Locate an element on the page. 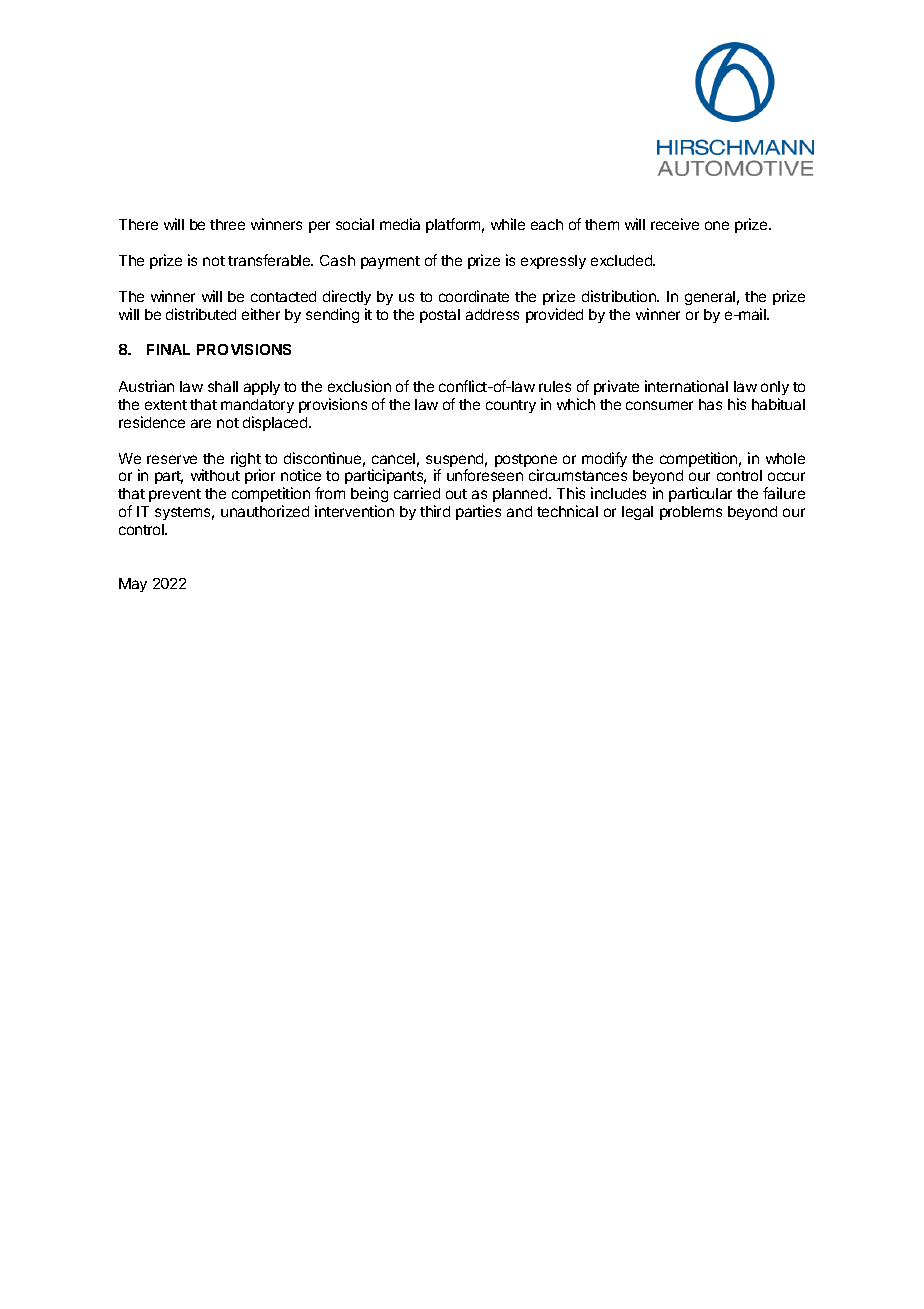  has is located at coordinates (710, 404).
